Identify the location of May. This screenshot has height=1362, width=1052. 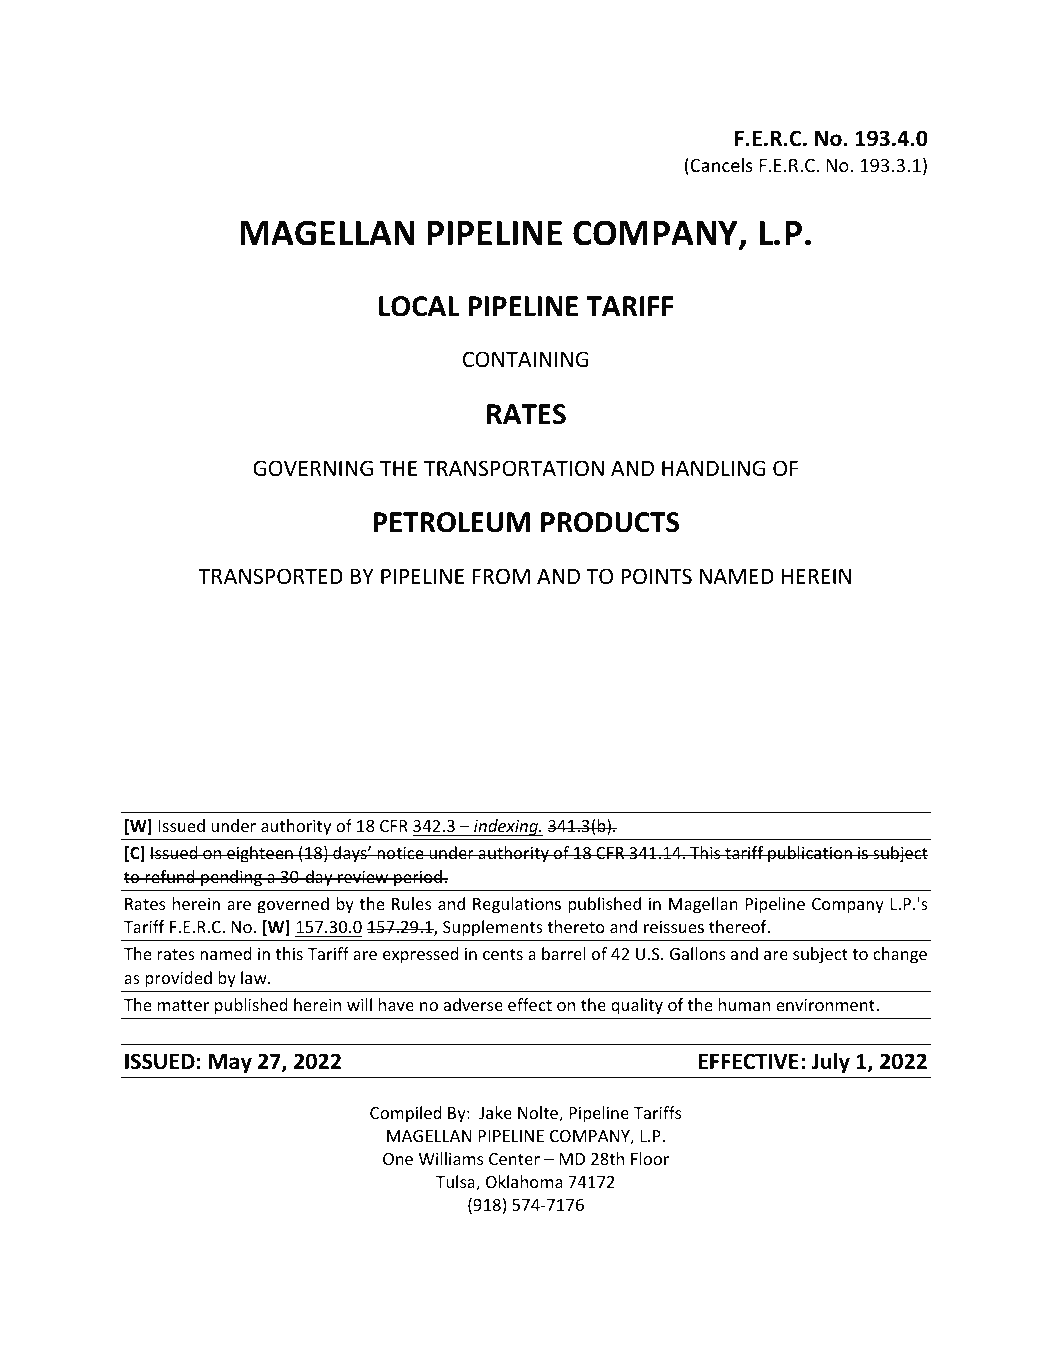
(230, 1063).
